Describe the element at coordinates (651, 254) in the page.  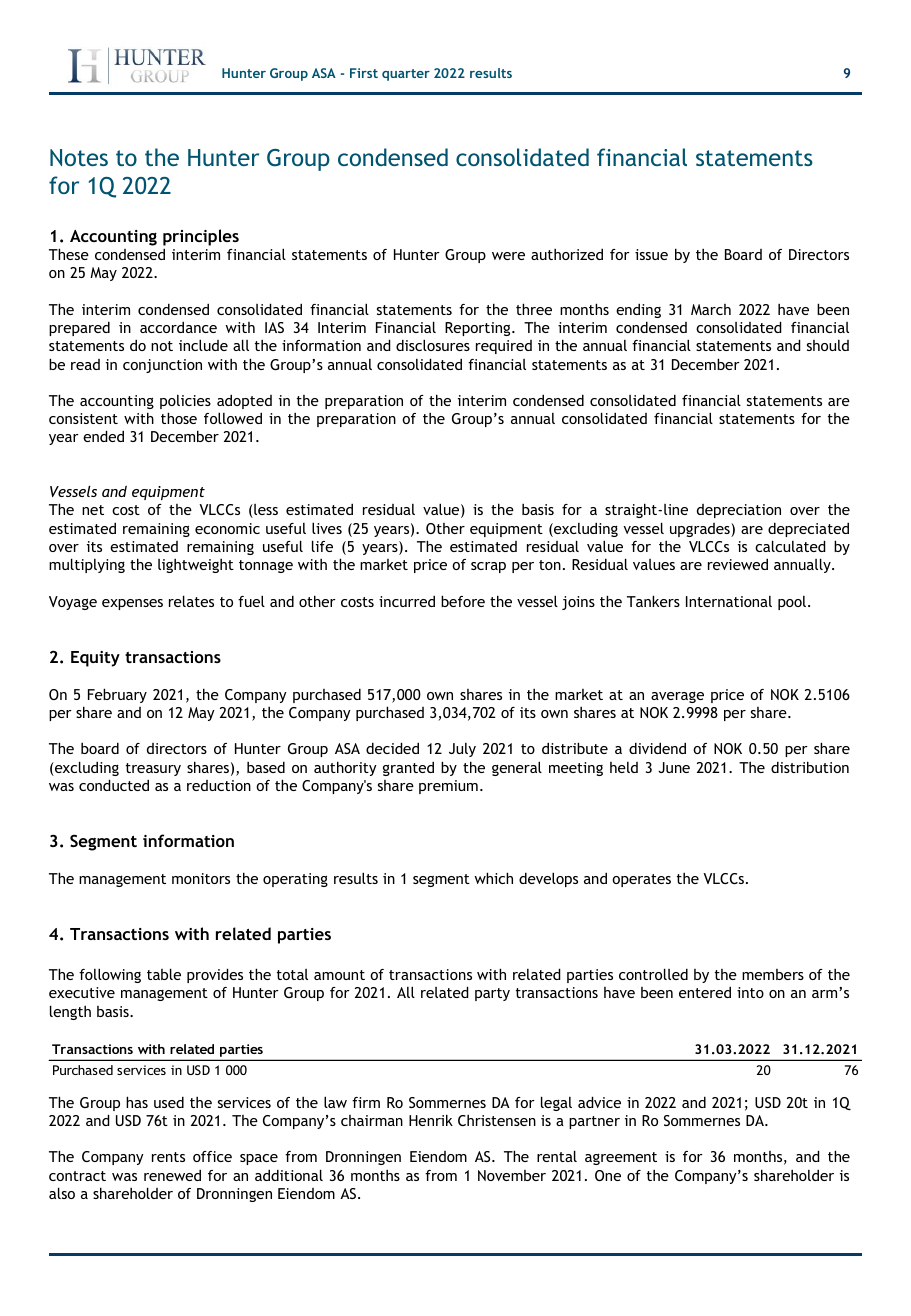
I see `issue` at that location.
